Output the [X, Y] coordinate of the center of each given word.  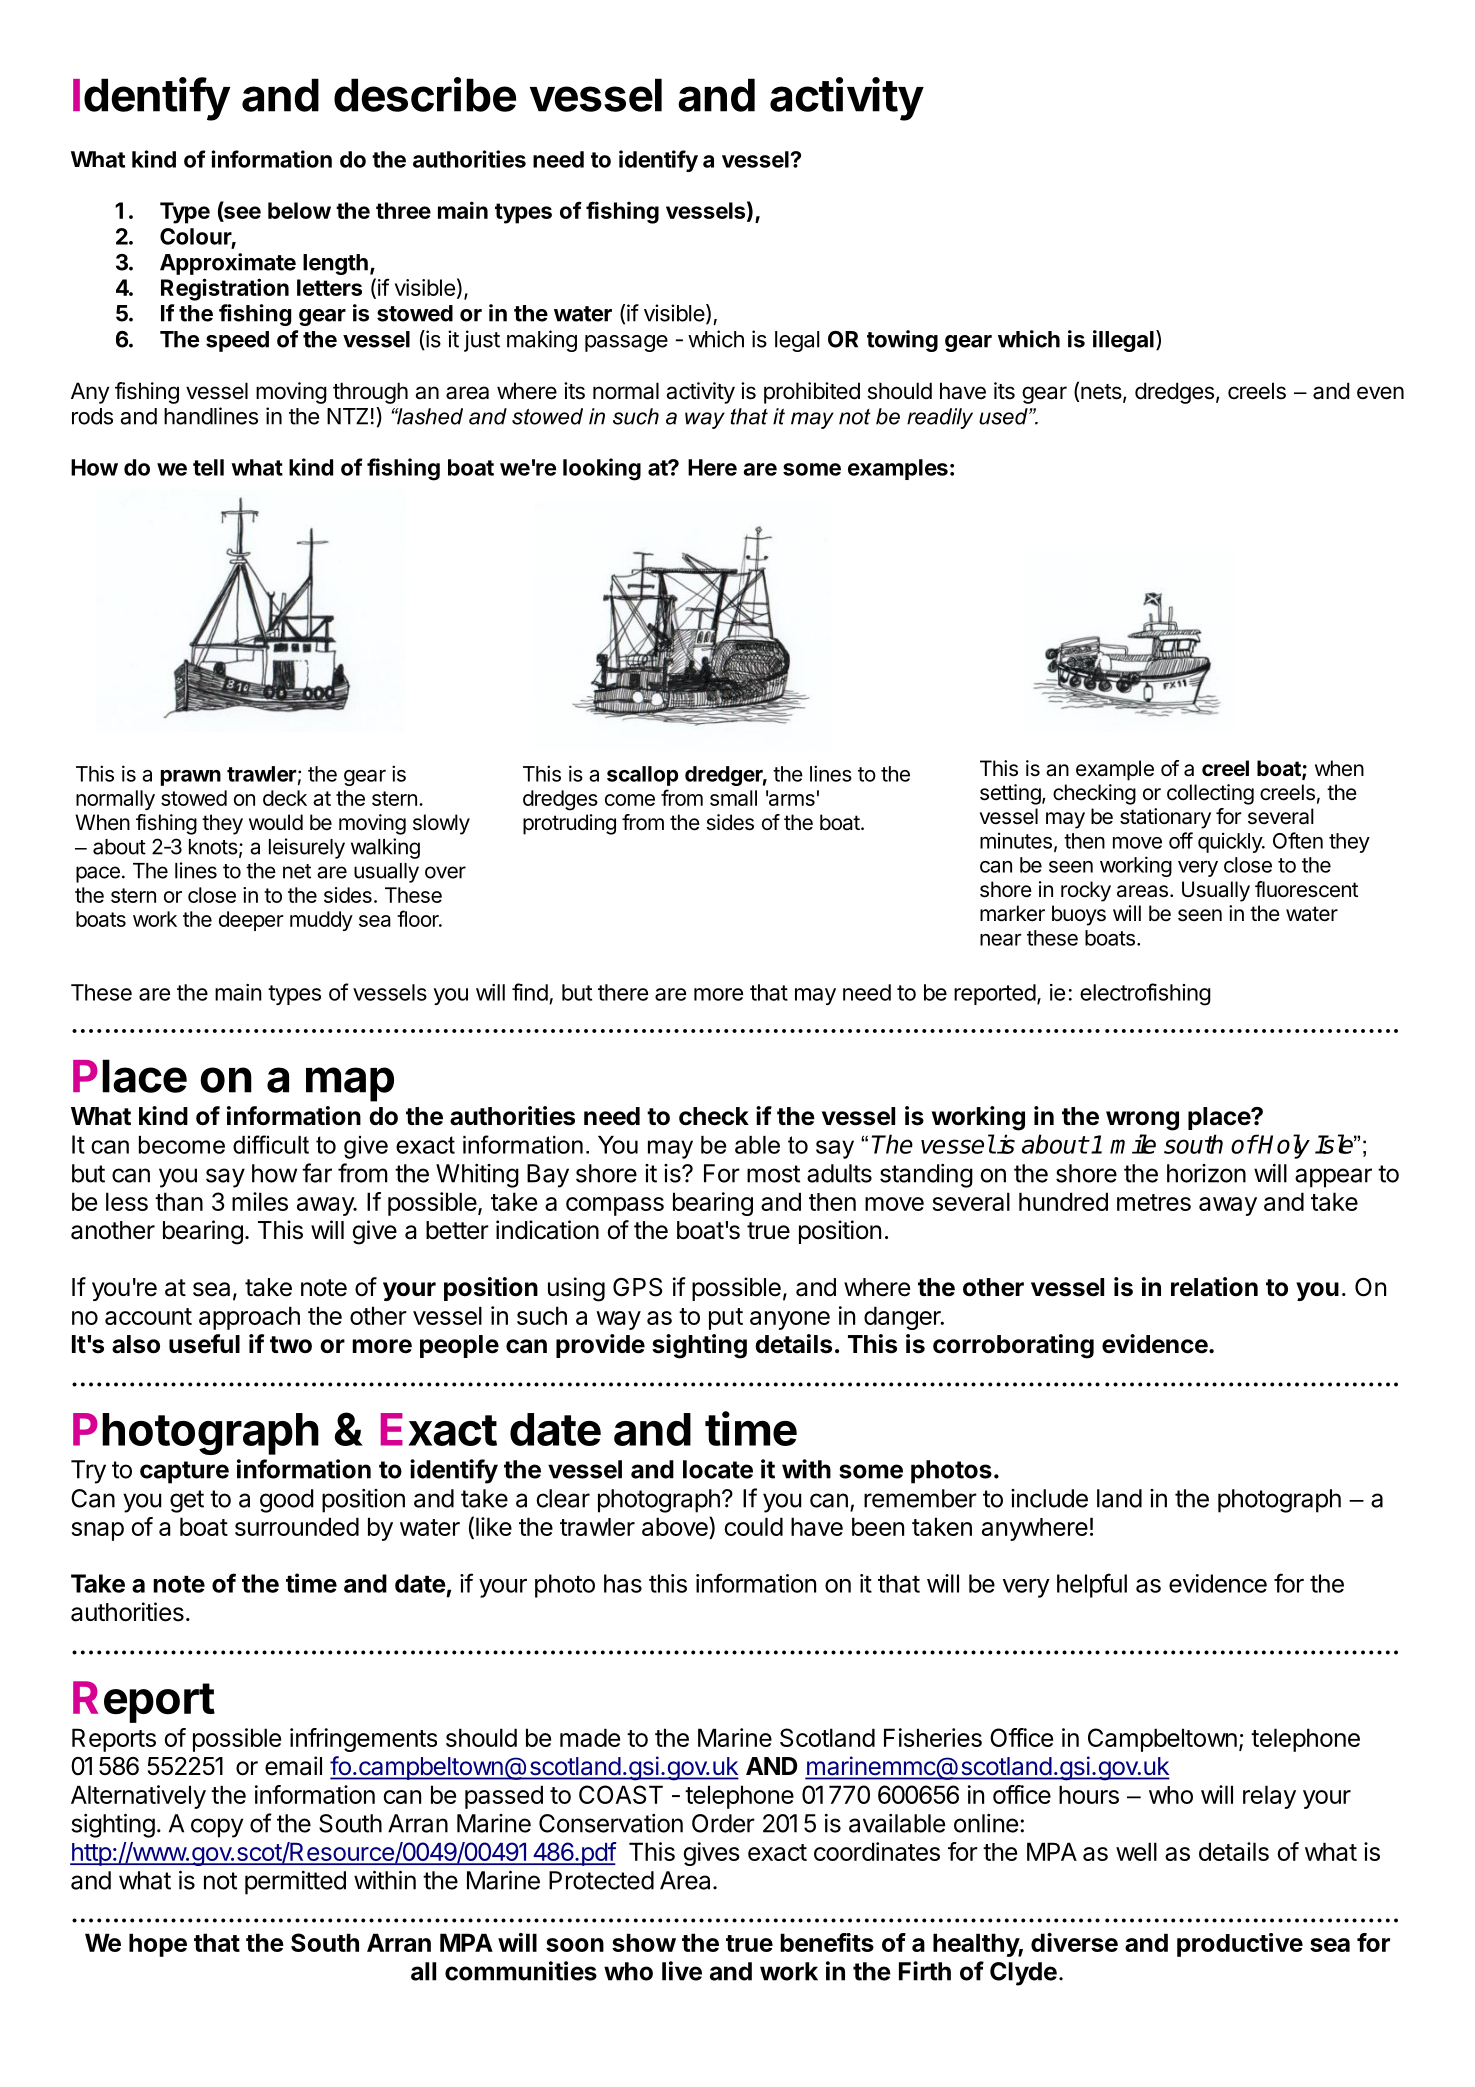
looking [602, 469]
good [287, 1501]
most [773, 1174]
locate [718, 1469]
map [350, 1084]
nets [1101, 392]
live [682, 1971]
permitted [295, 1883]
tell [208, 467]
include [1049, 1498]
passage [626, 343]
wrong [1142, 1121]
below [299, 210]
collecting [1210, 794]
